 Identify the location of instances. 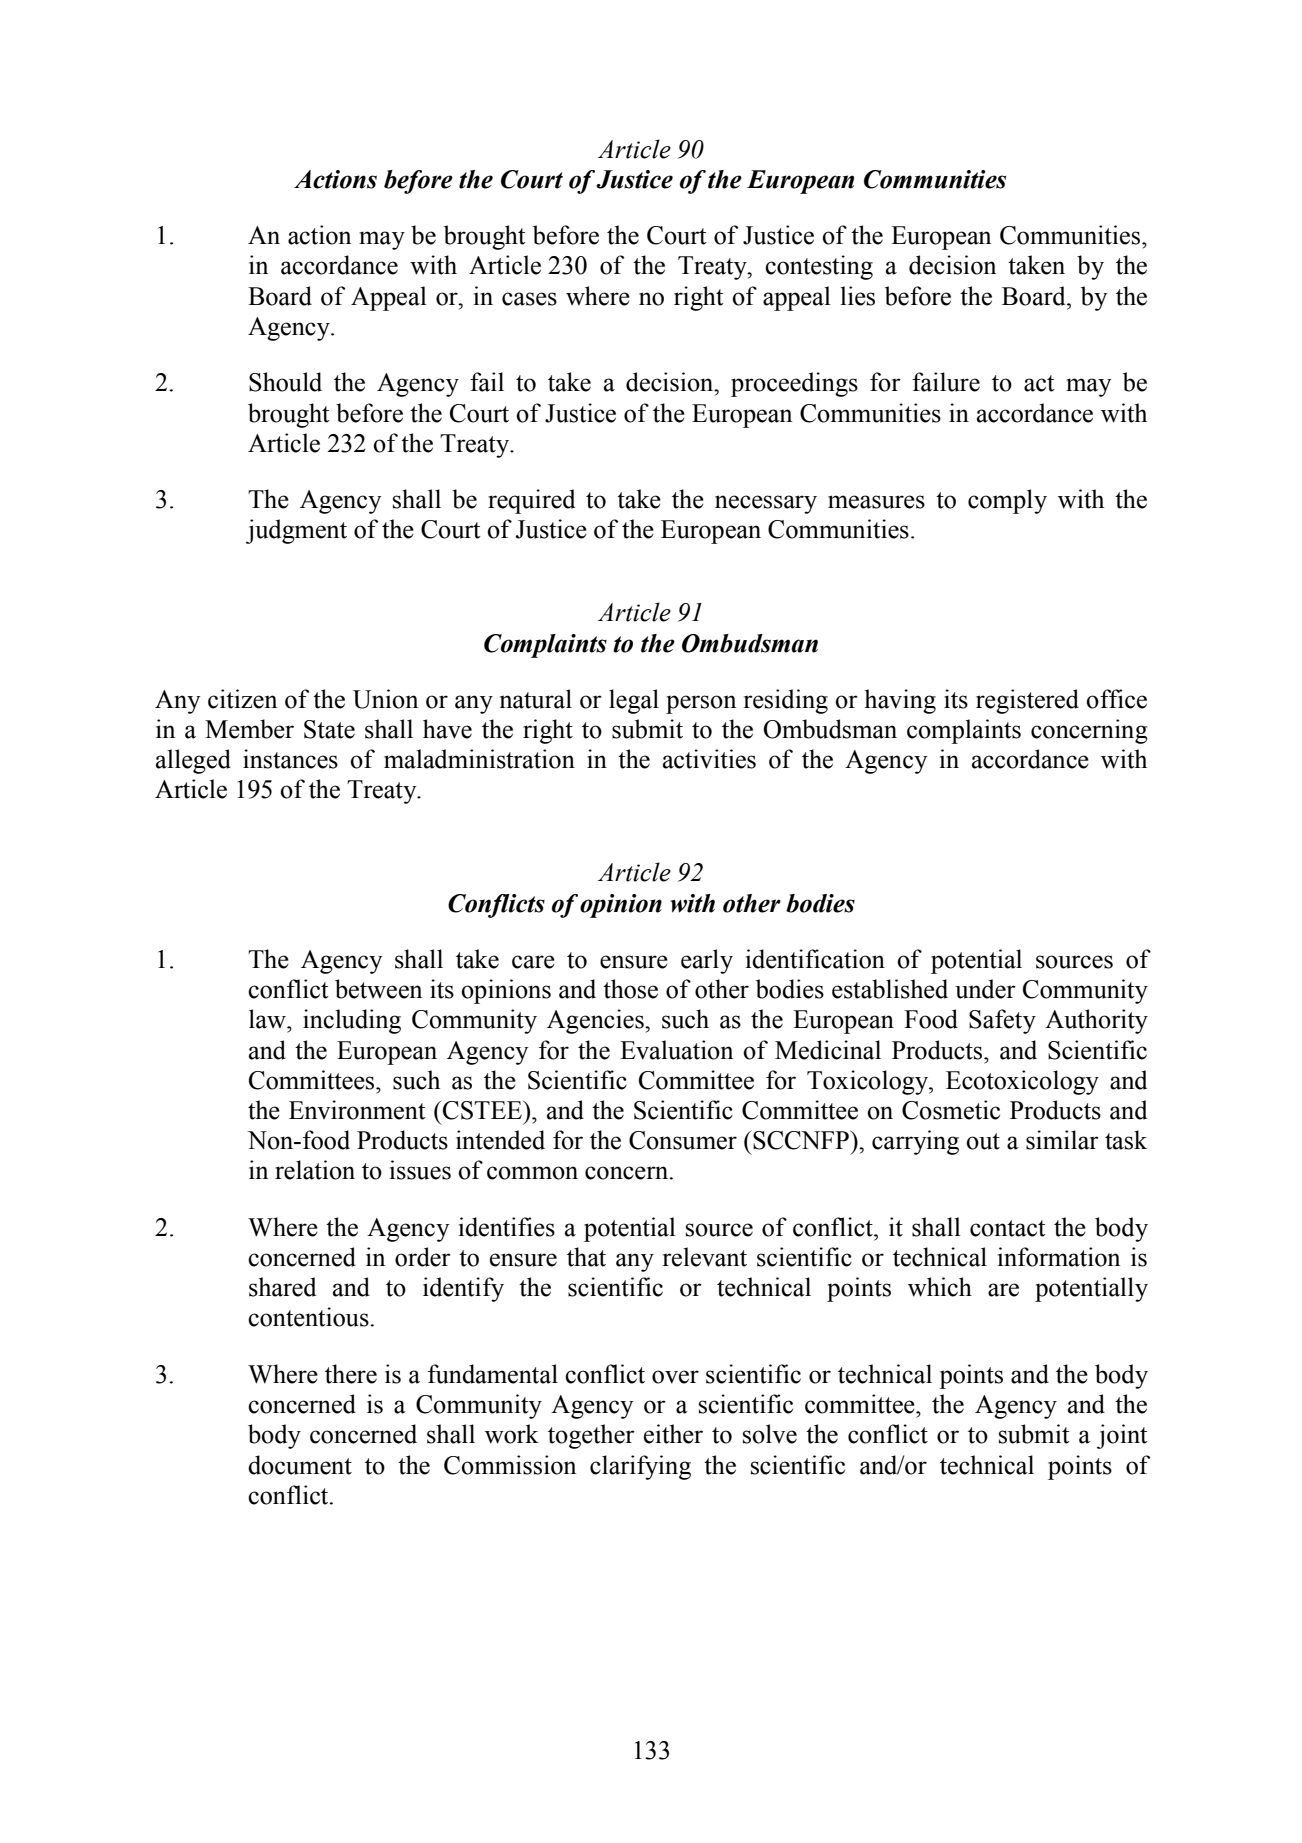
(290, 759).
